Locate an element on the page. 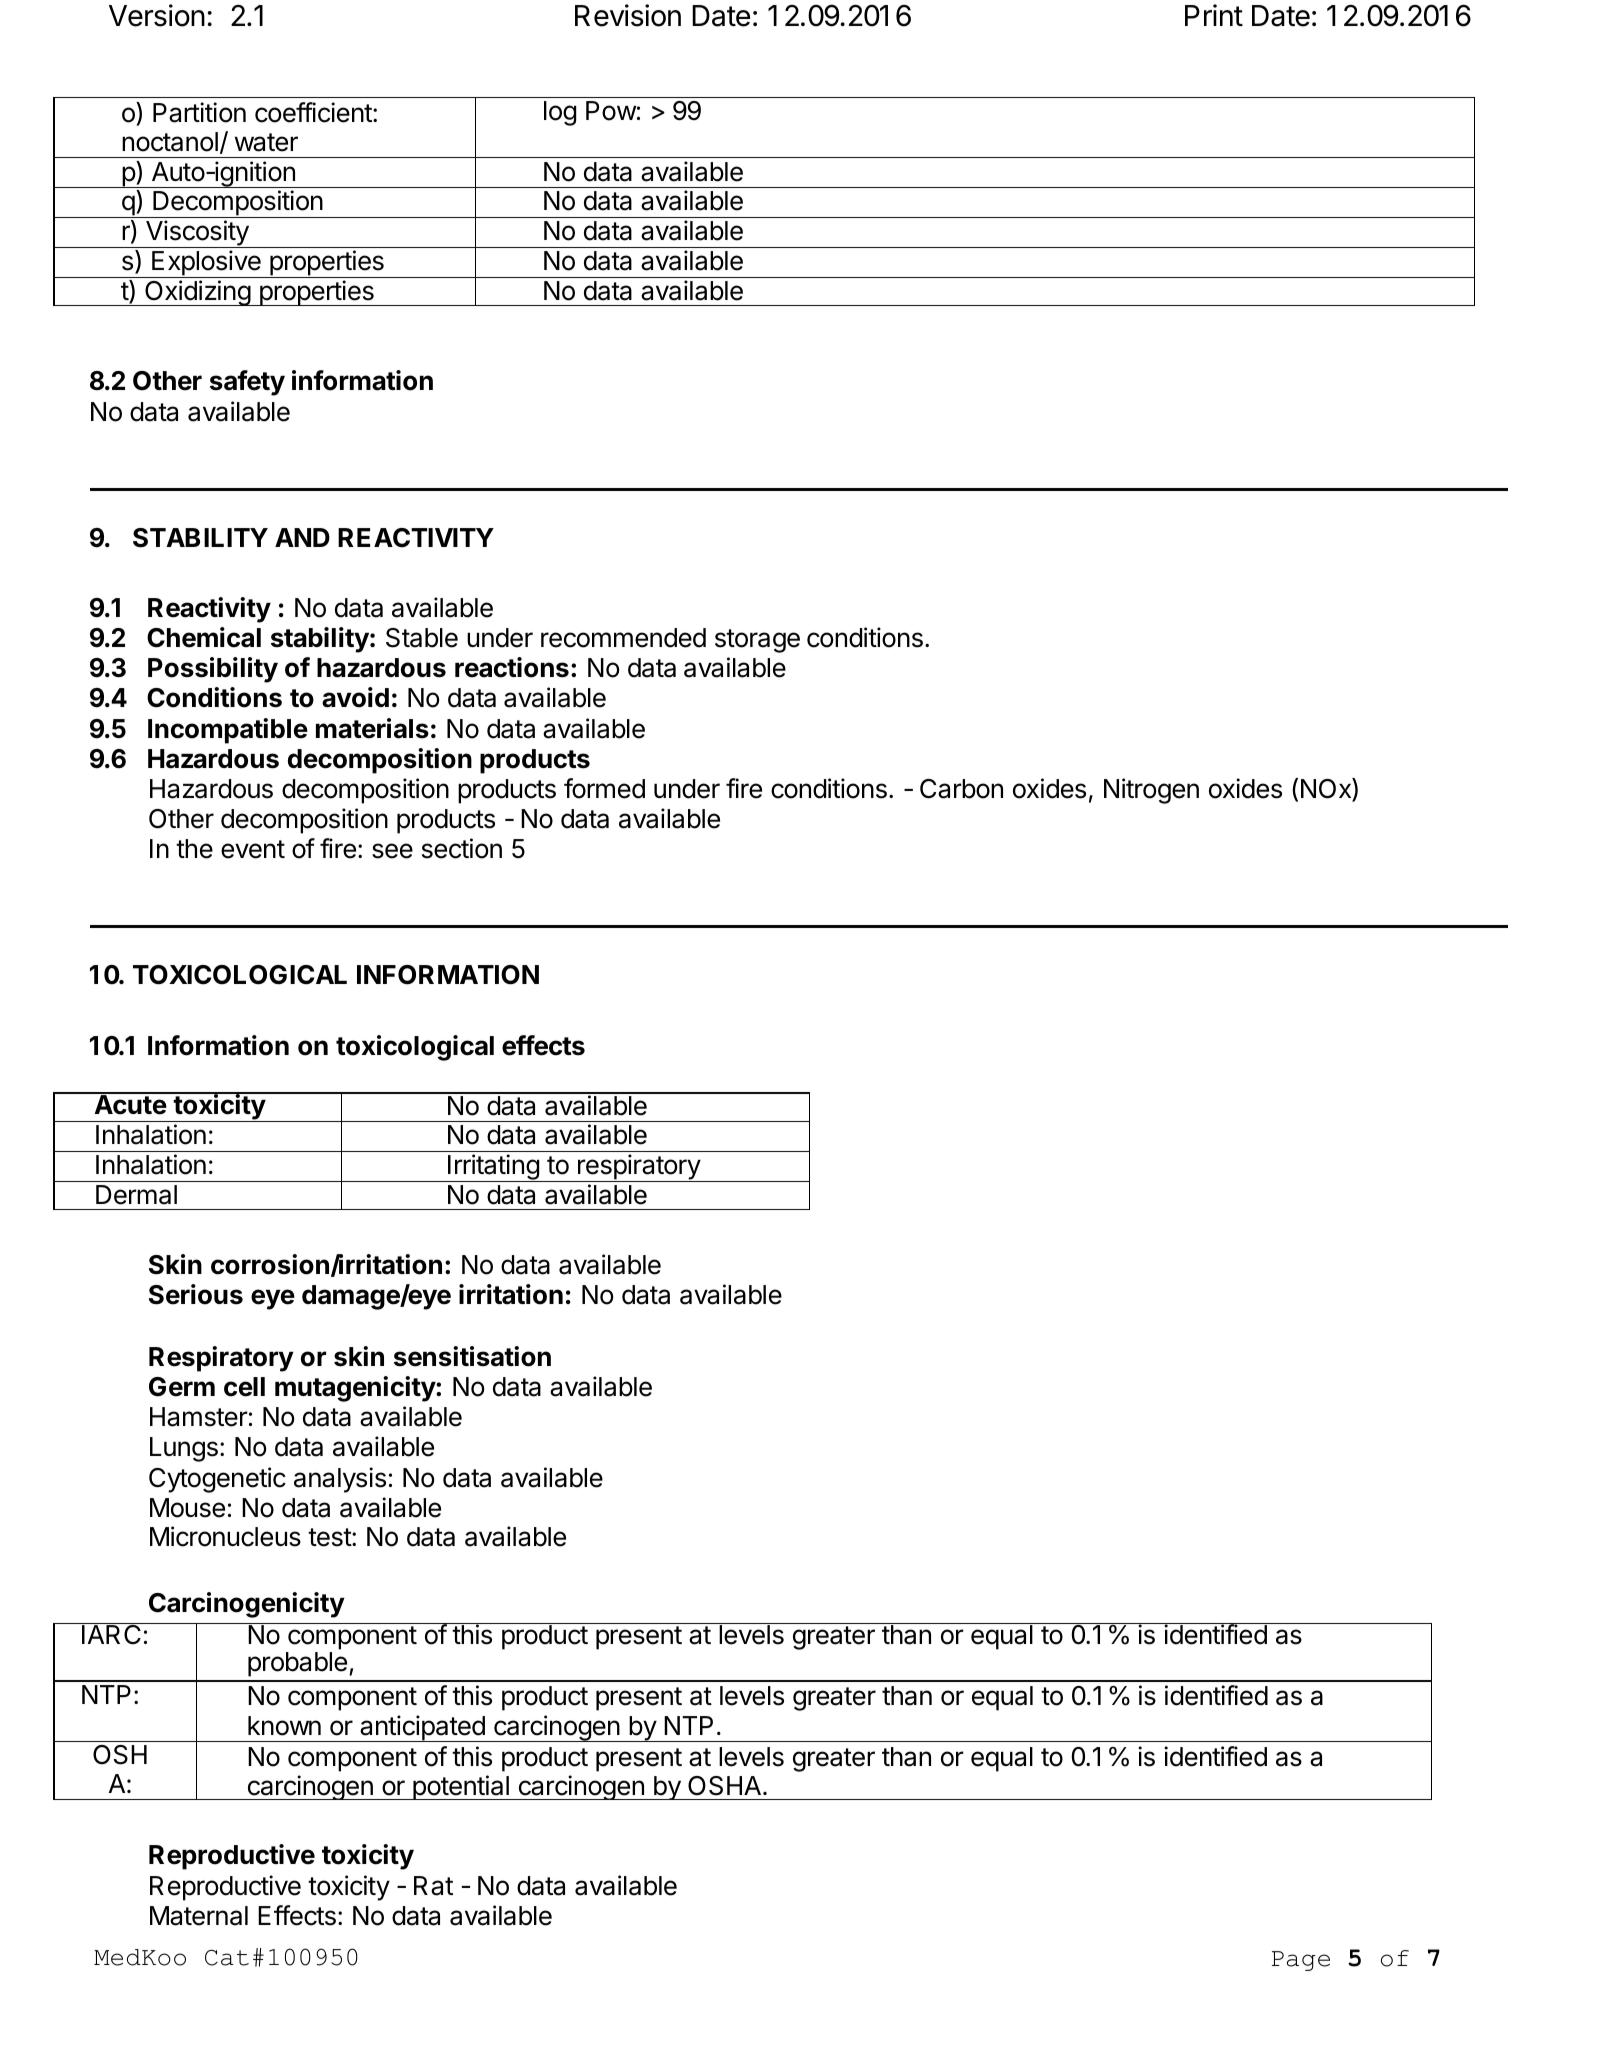 The image size is (1598, 2068). Print is located at coordinates (1214, 15).
